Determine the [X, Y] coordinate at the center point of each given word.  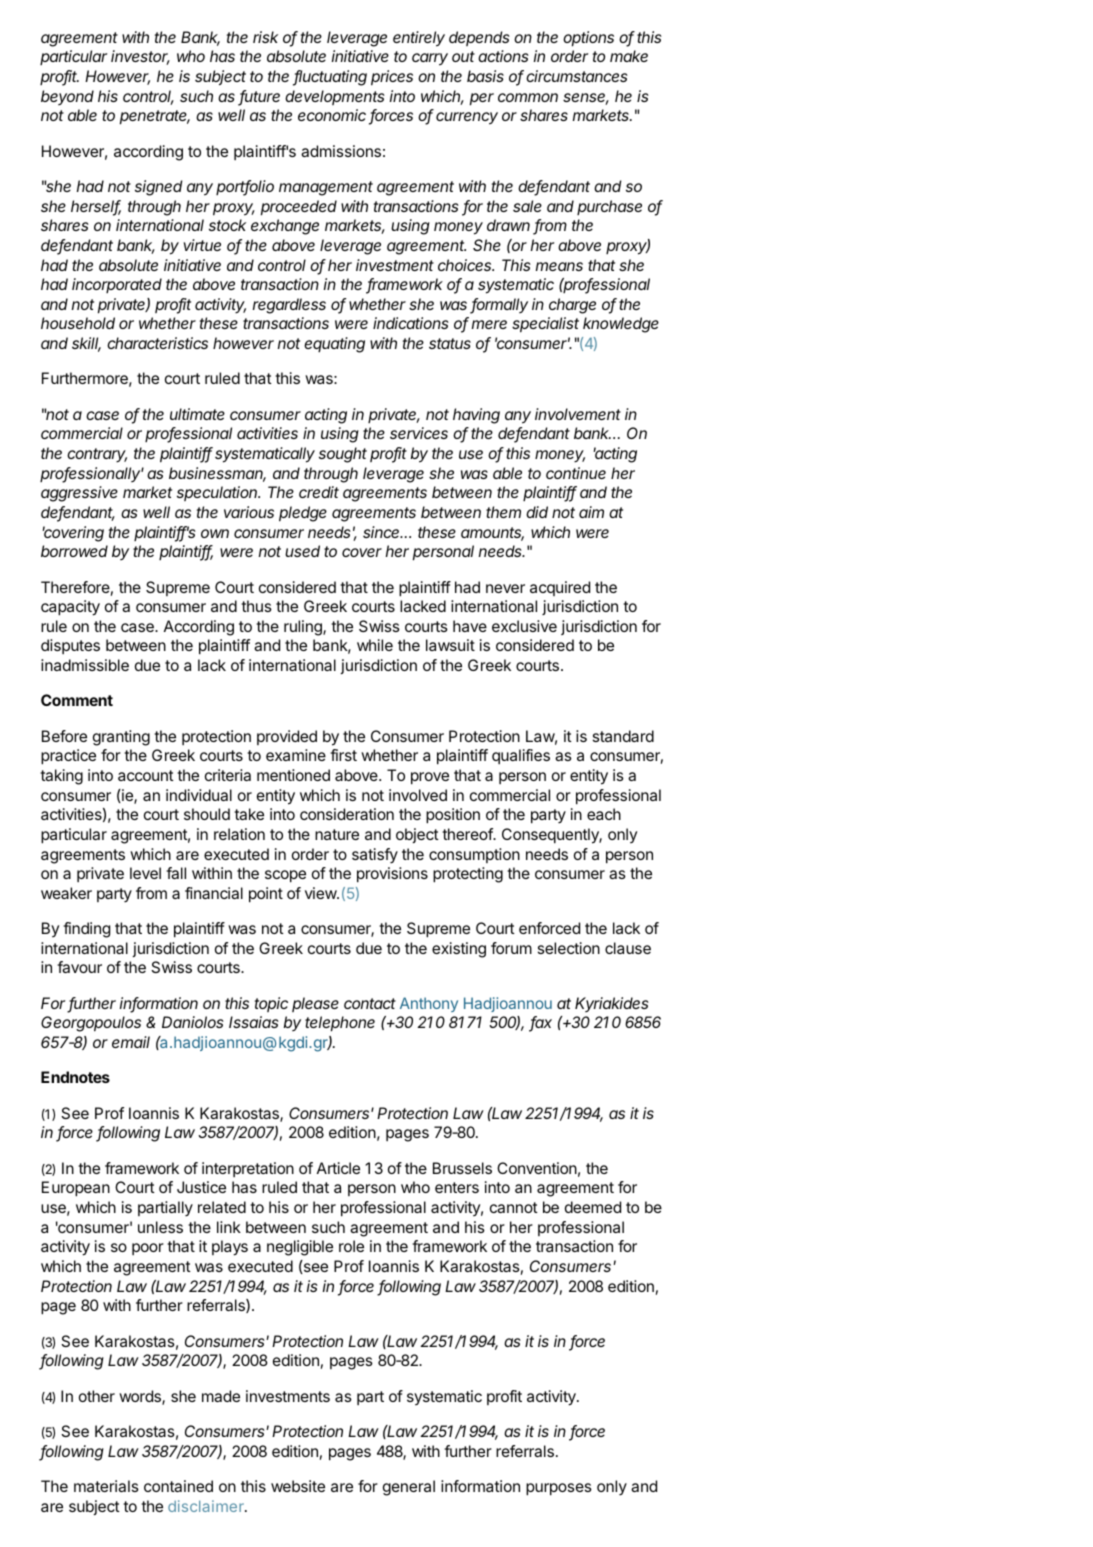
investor [140, 57]
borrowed [74, 551]
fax [540, 1024]
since [383, 532]
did [537, 512]
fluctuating [330, 78]
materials [106, 1486]
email [131, 1042]
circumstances [577, 76]
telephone [340, 1024]
